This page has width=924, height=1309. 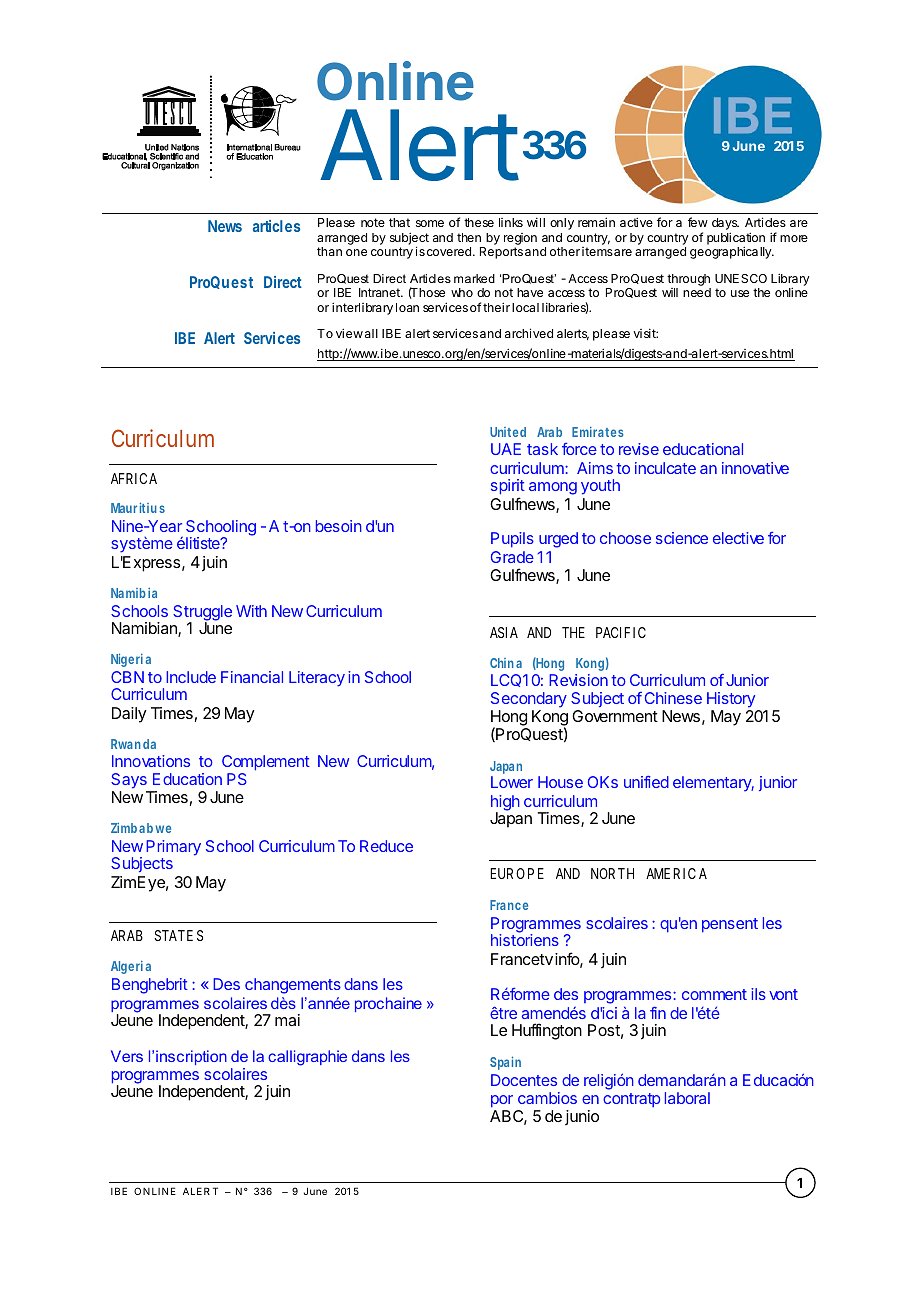 I want to click on History, so click(x=731, y=700).
